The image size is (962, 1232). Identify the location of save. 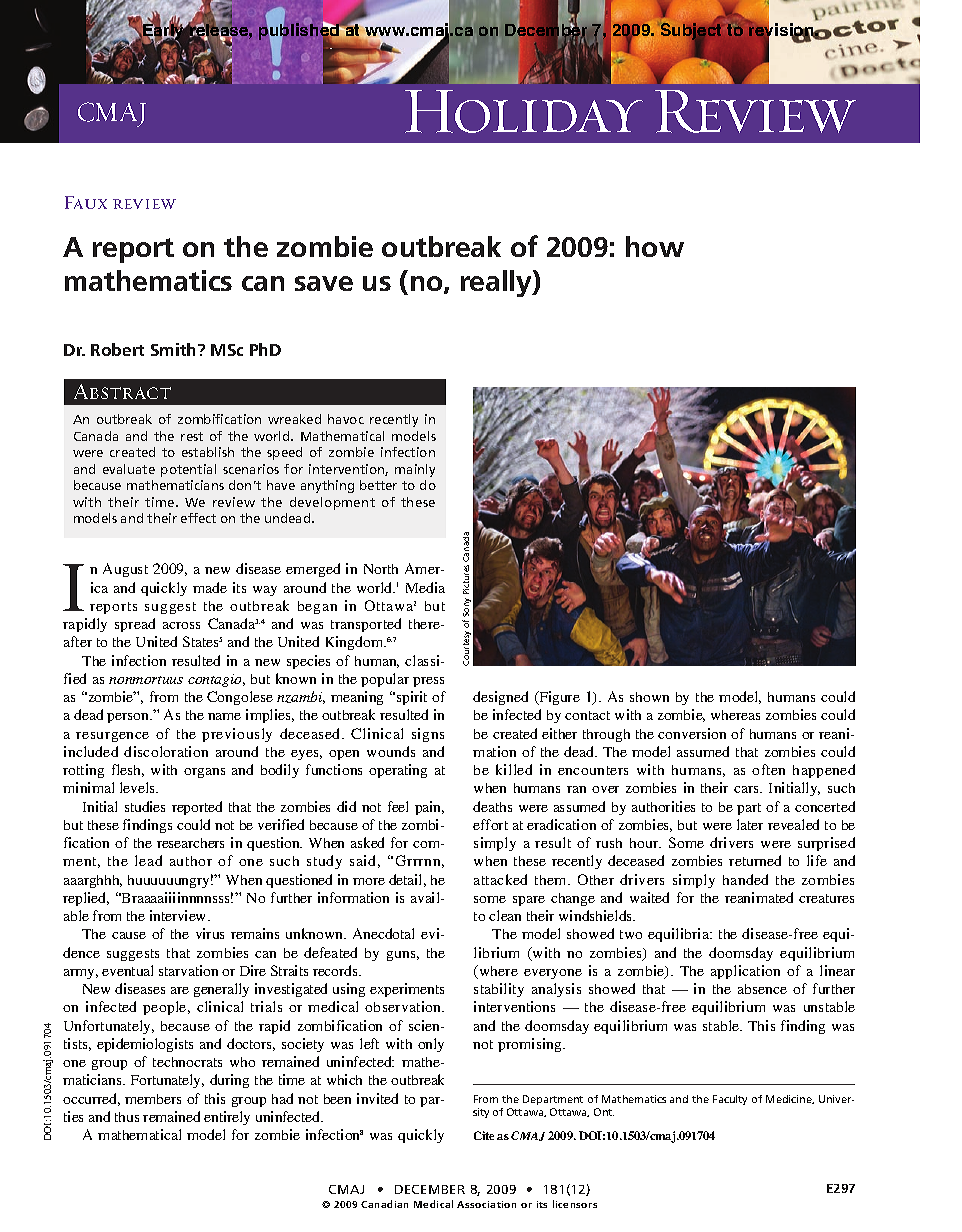
(324, 283).
